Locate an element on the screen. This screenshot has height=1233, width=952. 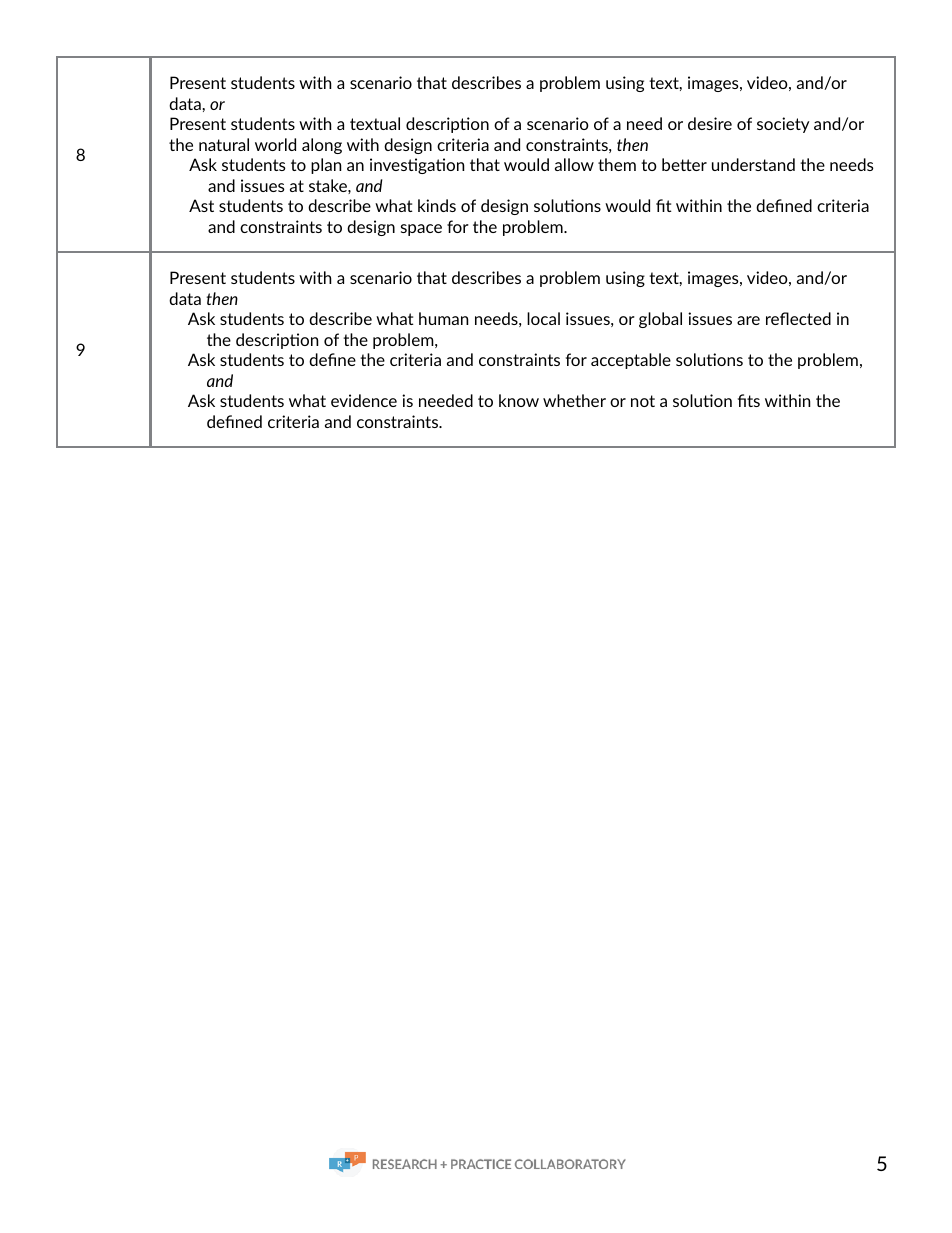
Ast is located at coordinates (201, 205).
